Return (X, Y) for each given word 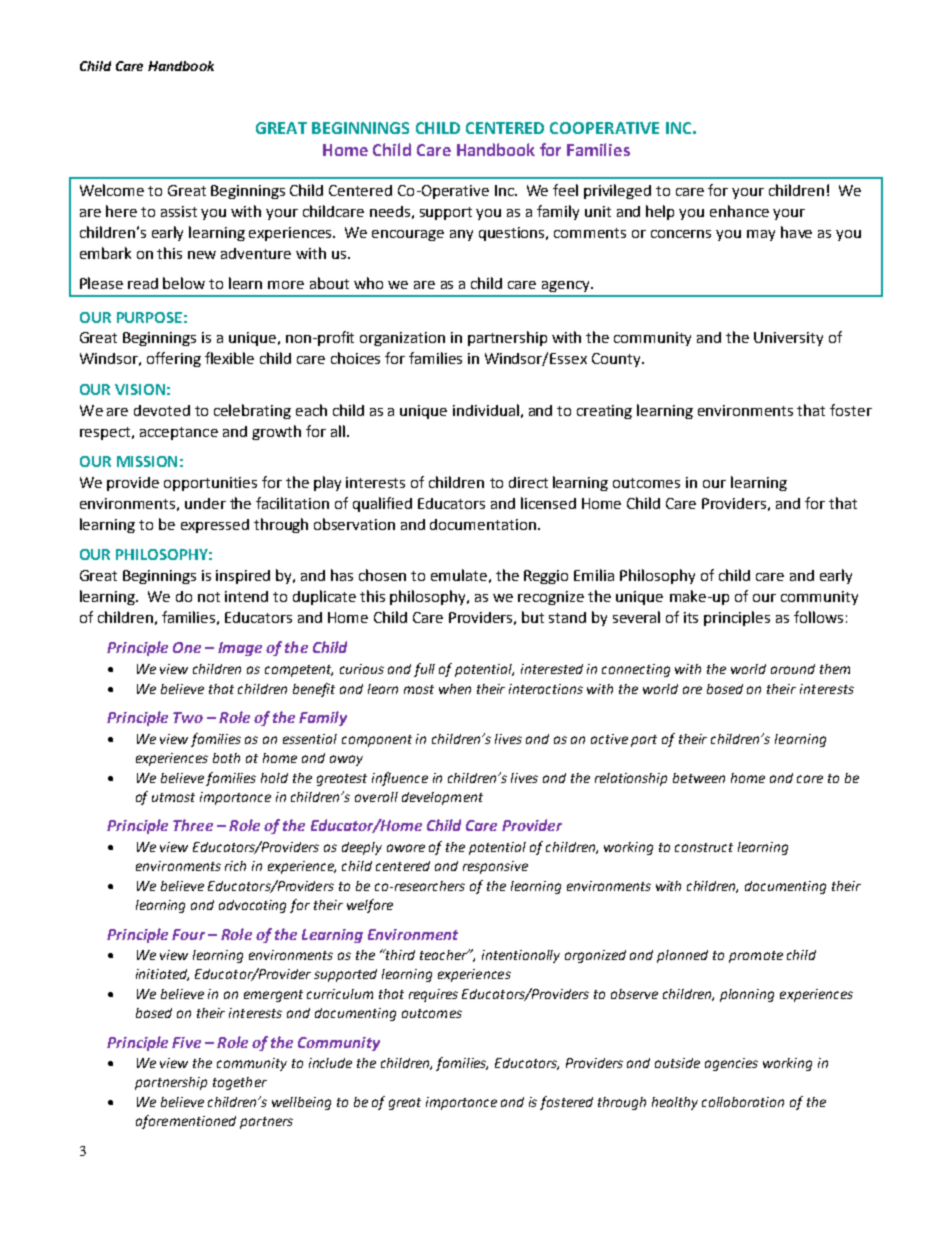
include (330, 1063)
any (461, 235)
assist (179, 211)
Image (240, 649)
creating (604, 412)
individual (486, 410)
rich (235, 866)
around (793, 669)
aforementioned (186, 1122)
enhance (739, 211)
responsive (495, 867)
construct (704, 847)
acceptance (179, 433)
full (424, 670)
